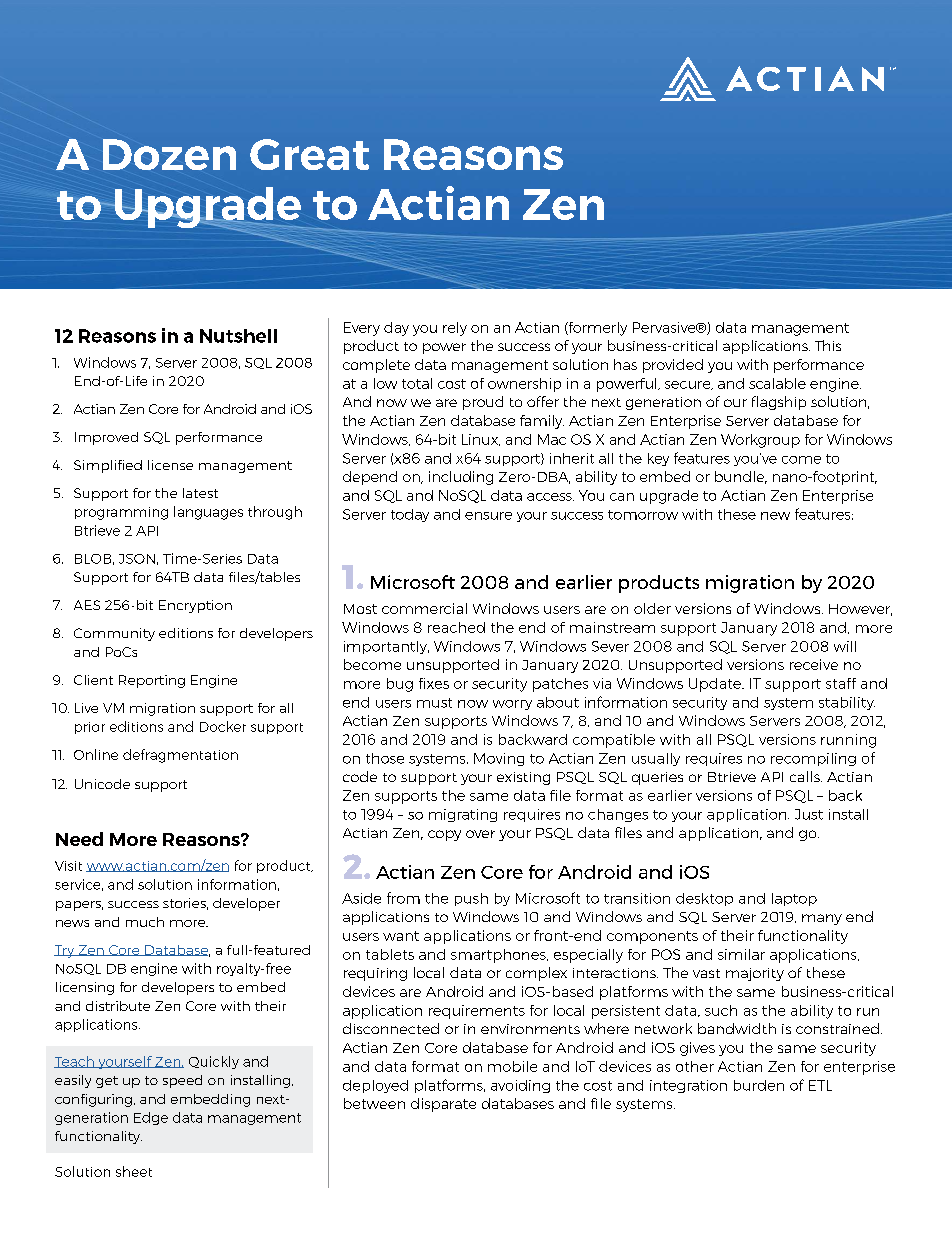 The image size is (952, 1233). I want to click on Improved, so click(106, 438).
